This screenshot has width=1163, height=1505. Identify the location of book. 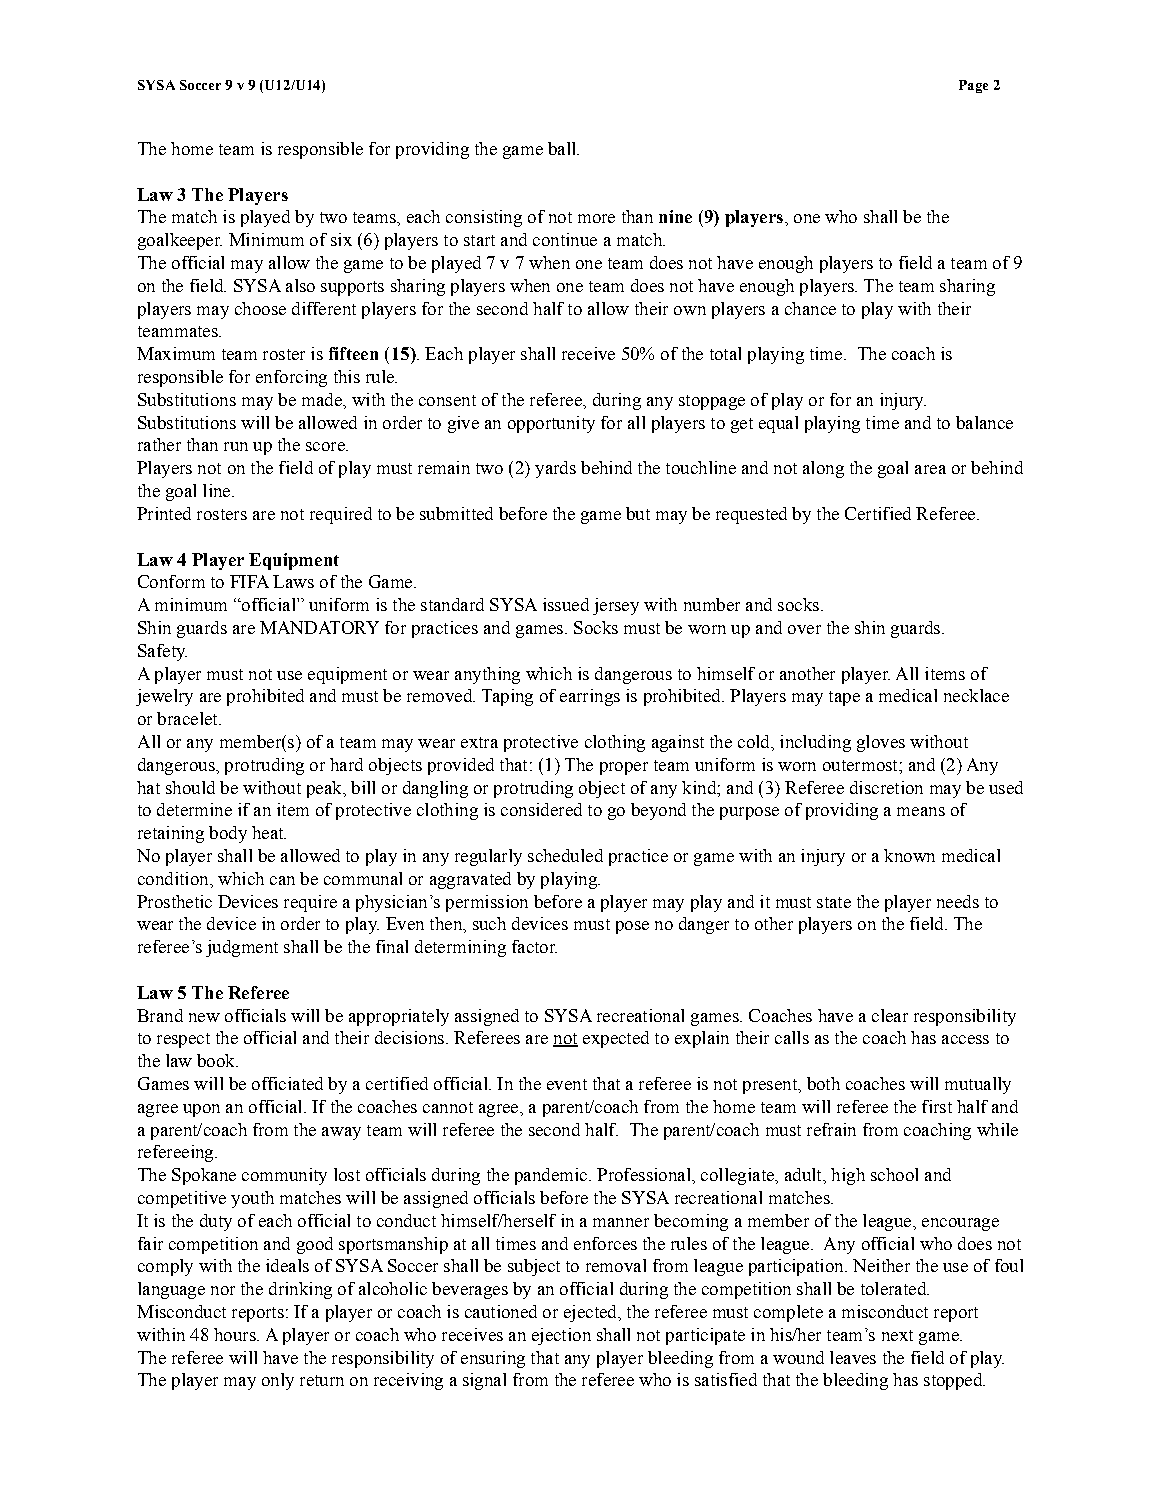
(217, 1060).
